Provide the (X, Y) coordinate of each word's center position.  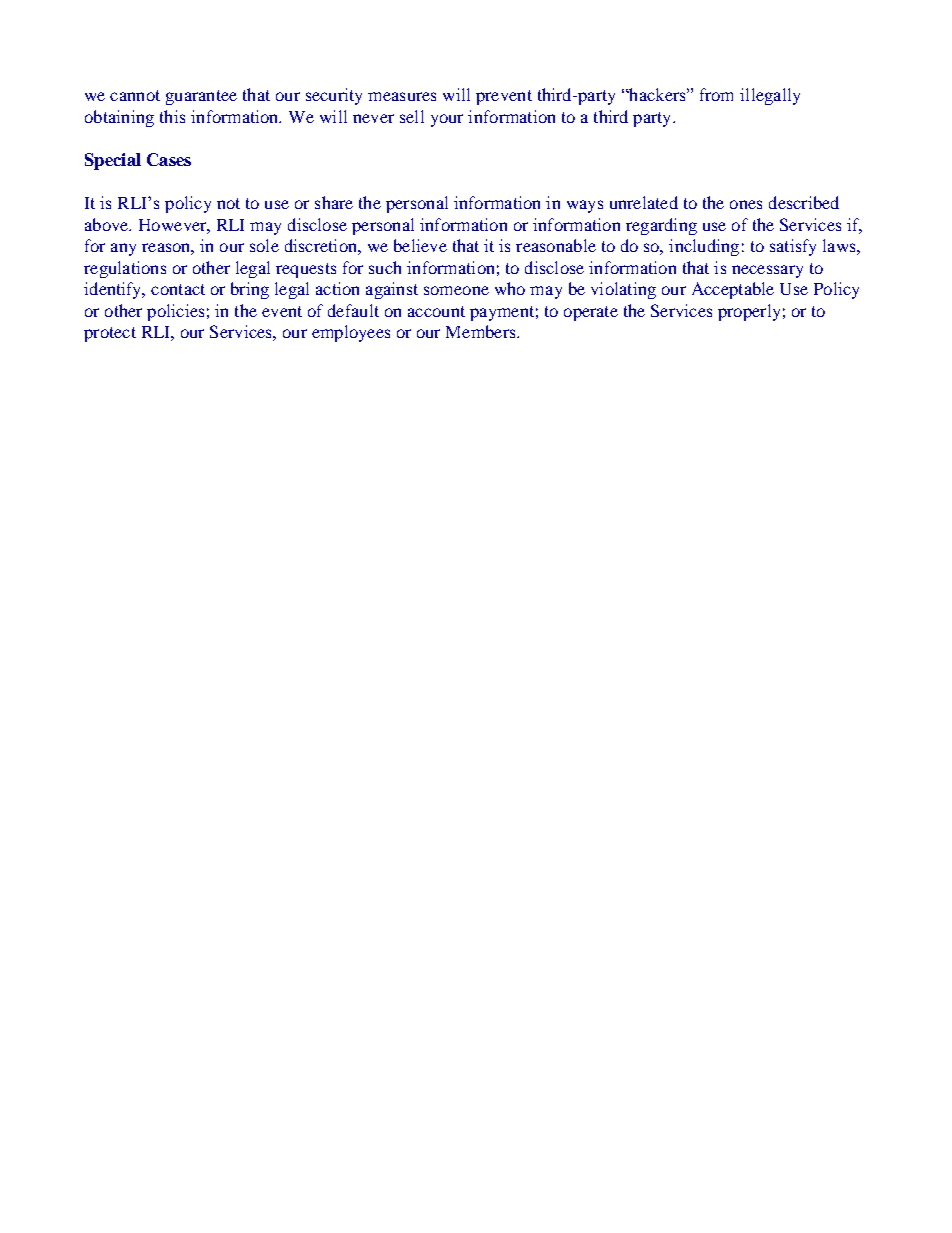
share (334, 202)
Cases (169, 159)
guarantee (201, 97)
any (123, 249)
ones (746, 204)
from (716, 94)
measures (402, 96)
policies (175, 312)
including (704, 247)
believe (420, 245)
